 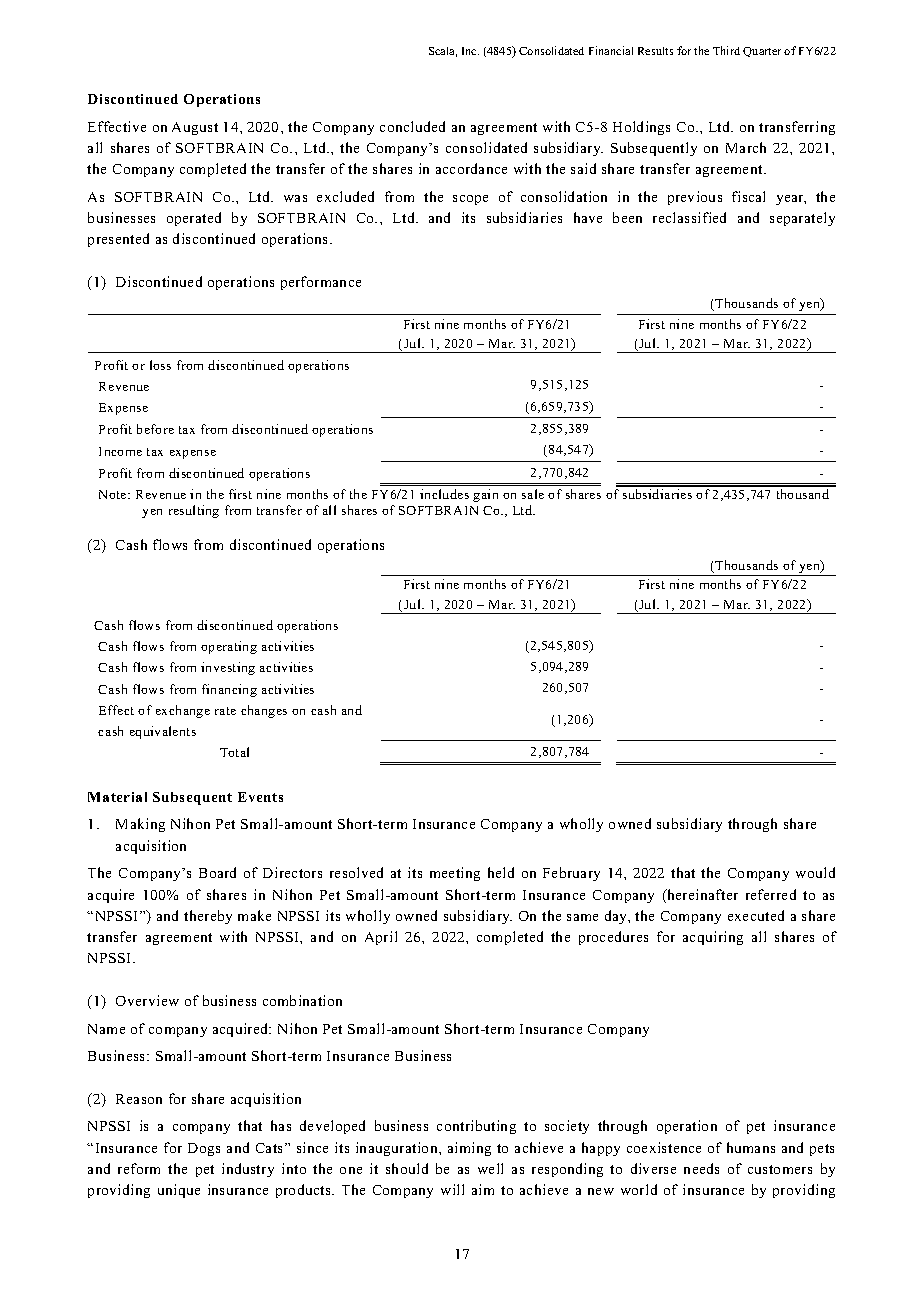 I want to click on Scala, so click(x=443, y=52).
